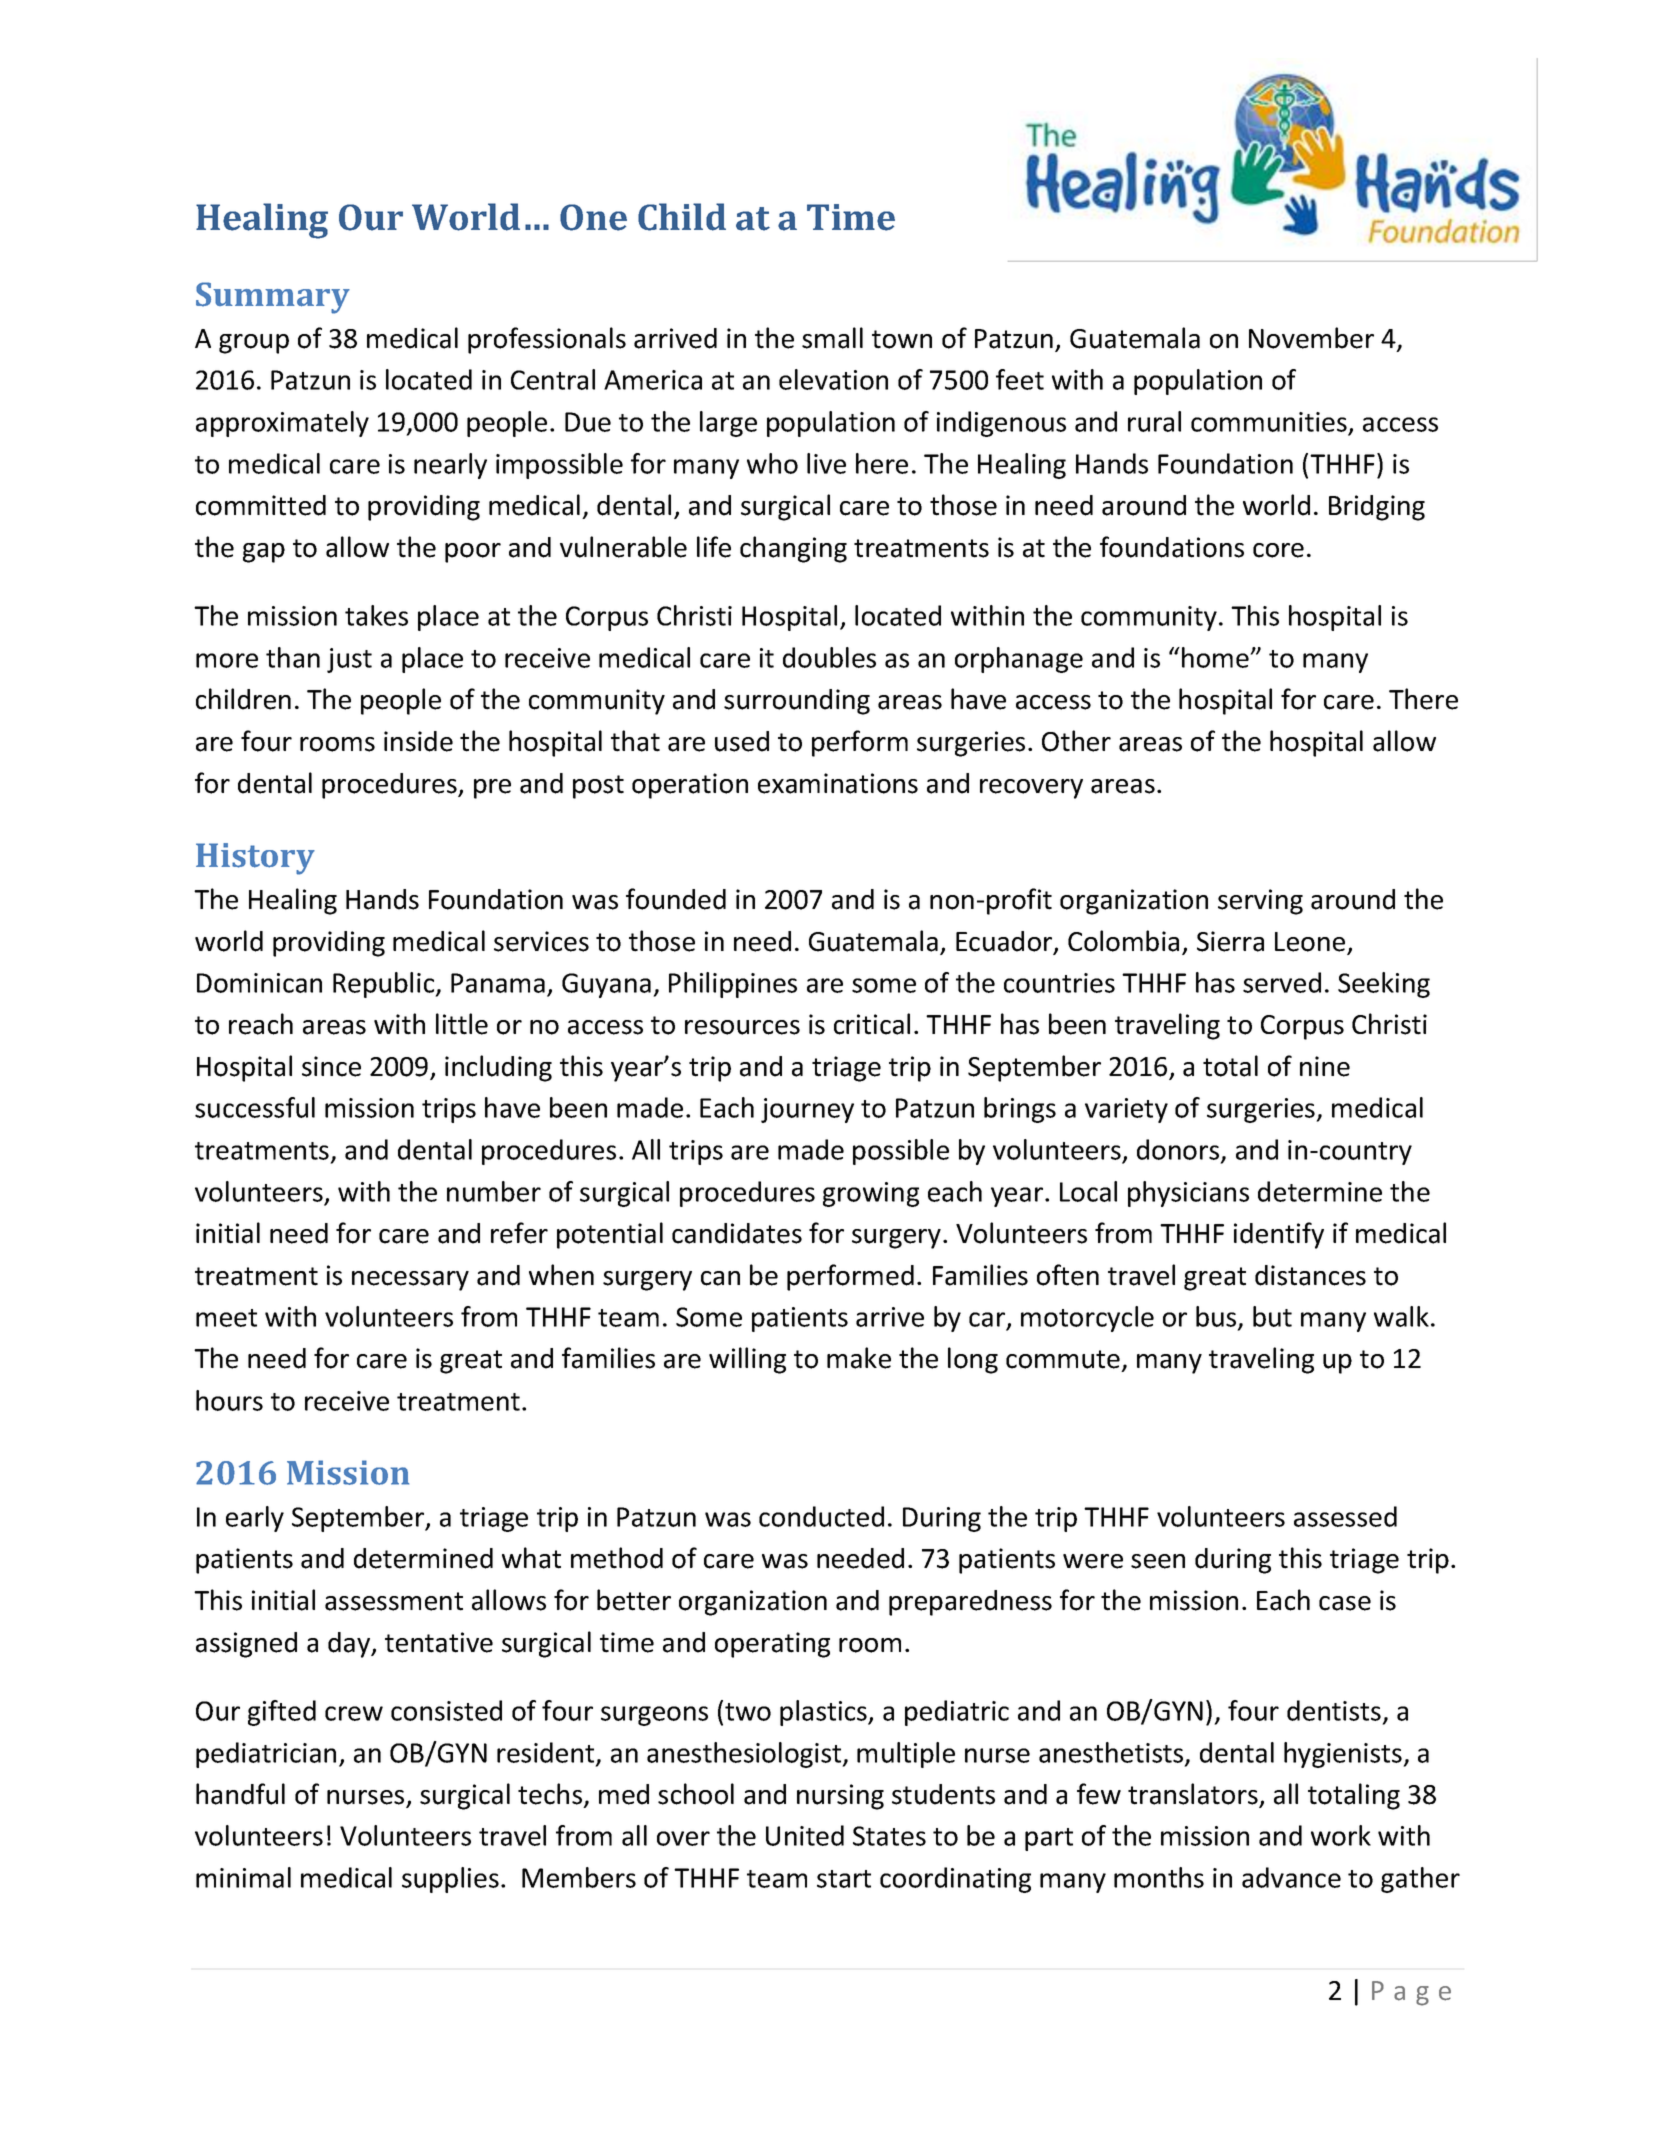 The height and width of the screenshot is (2142, 1655). Describe the element at coordinates (805, 1835) in the screenshot. I see `United` at that location.
